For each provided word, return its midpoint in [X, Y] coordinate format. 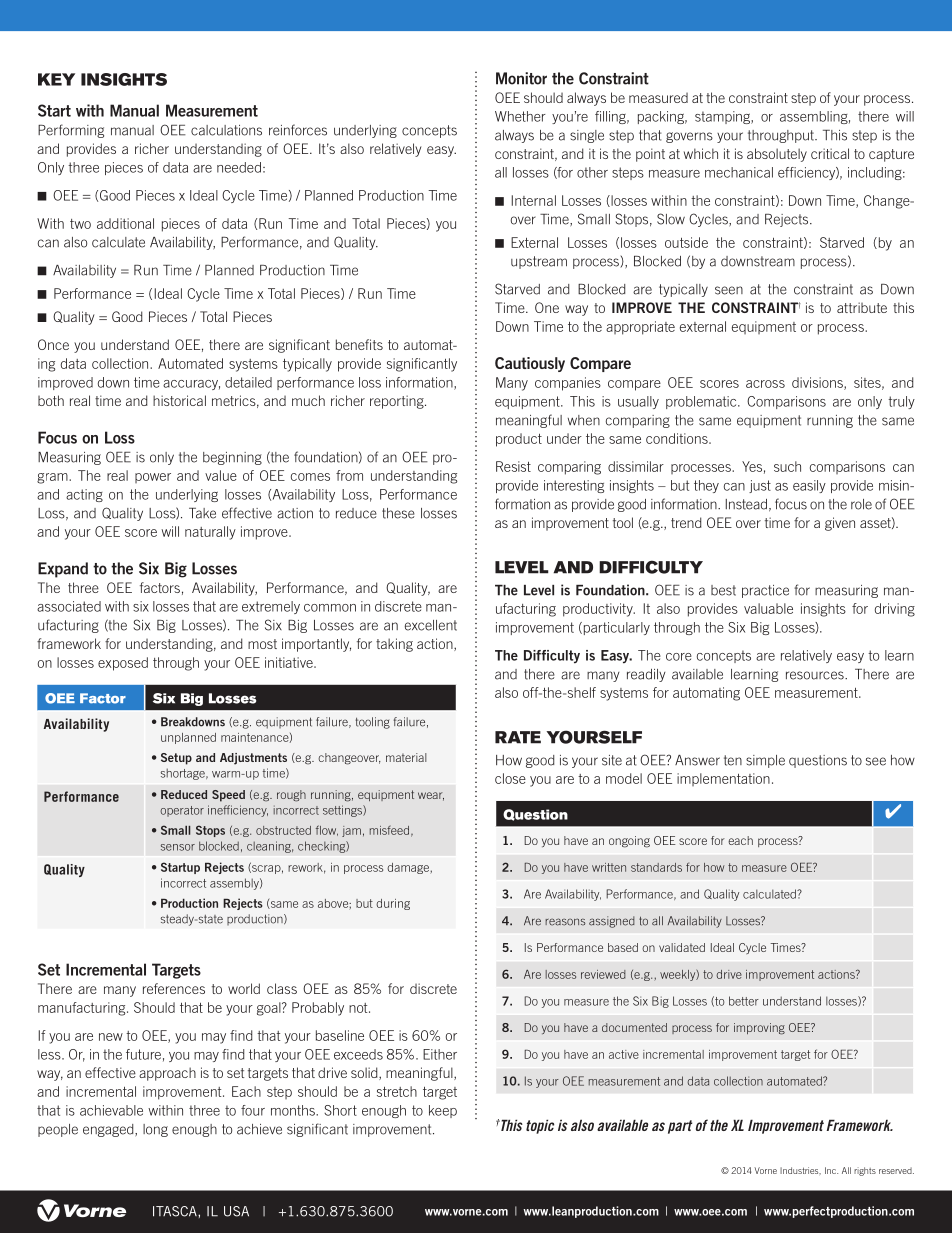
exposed [123, 664]
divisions [818, 383]
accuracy [191, 385]
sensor [178, 847]
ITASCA [176, 1211]
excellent [431, 625]
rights [865, 1171]
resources [816, 675]
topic [540, 1126]
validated [682, 947]
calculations [226, 130]
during [393, 904]
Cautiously [530, 364]
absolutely [777, 155]
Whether [520, 116]
